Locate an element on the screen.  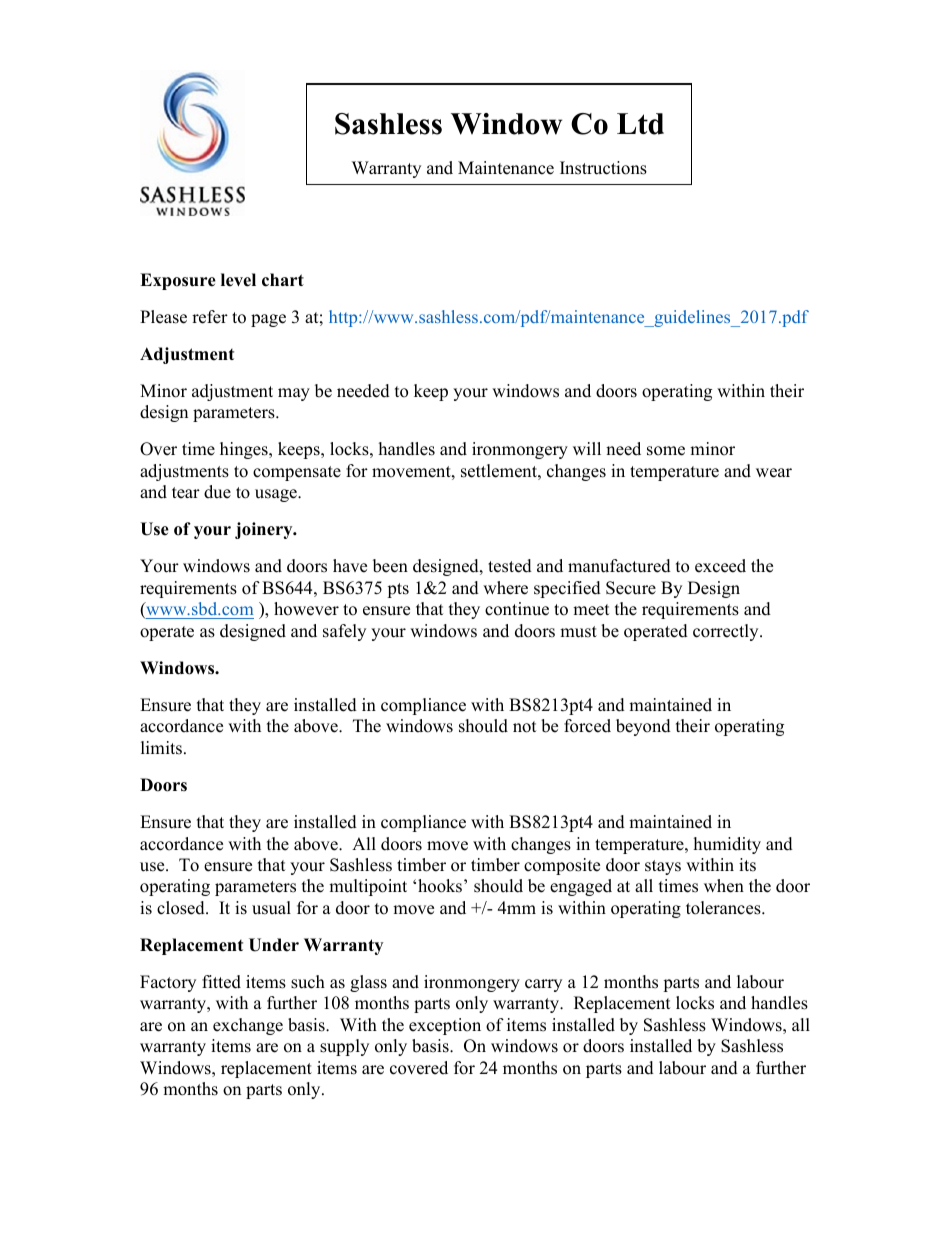
will is located at coordinates (587, 448).
